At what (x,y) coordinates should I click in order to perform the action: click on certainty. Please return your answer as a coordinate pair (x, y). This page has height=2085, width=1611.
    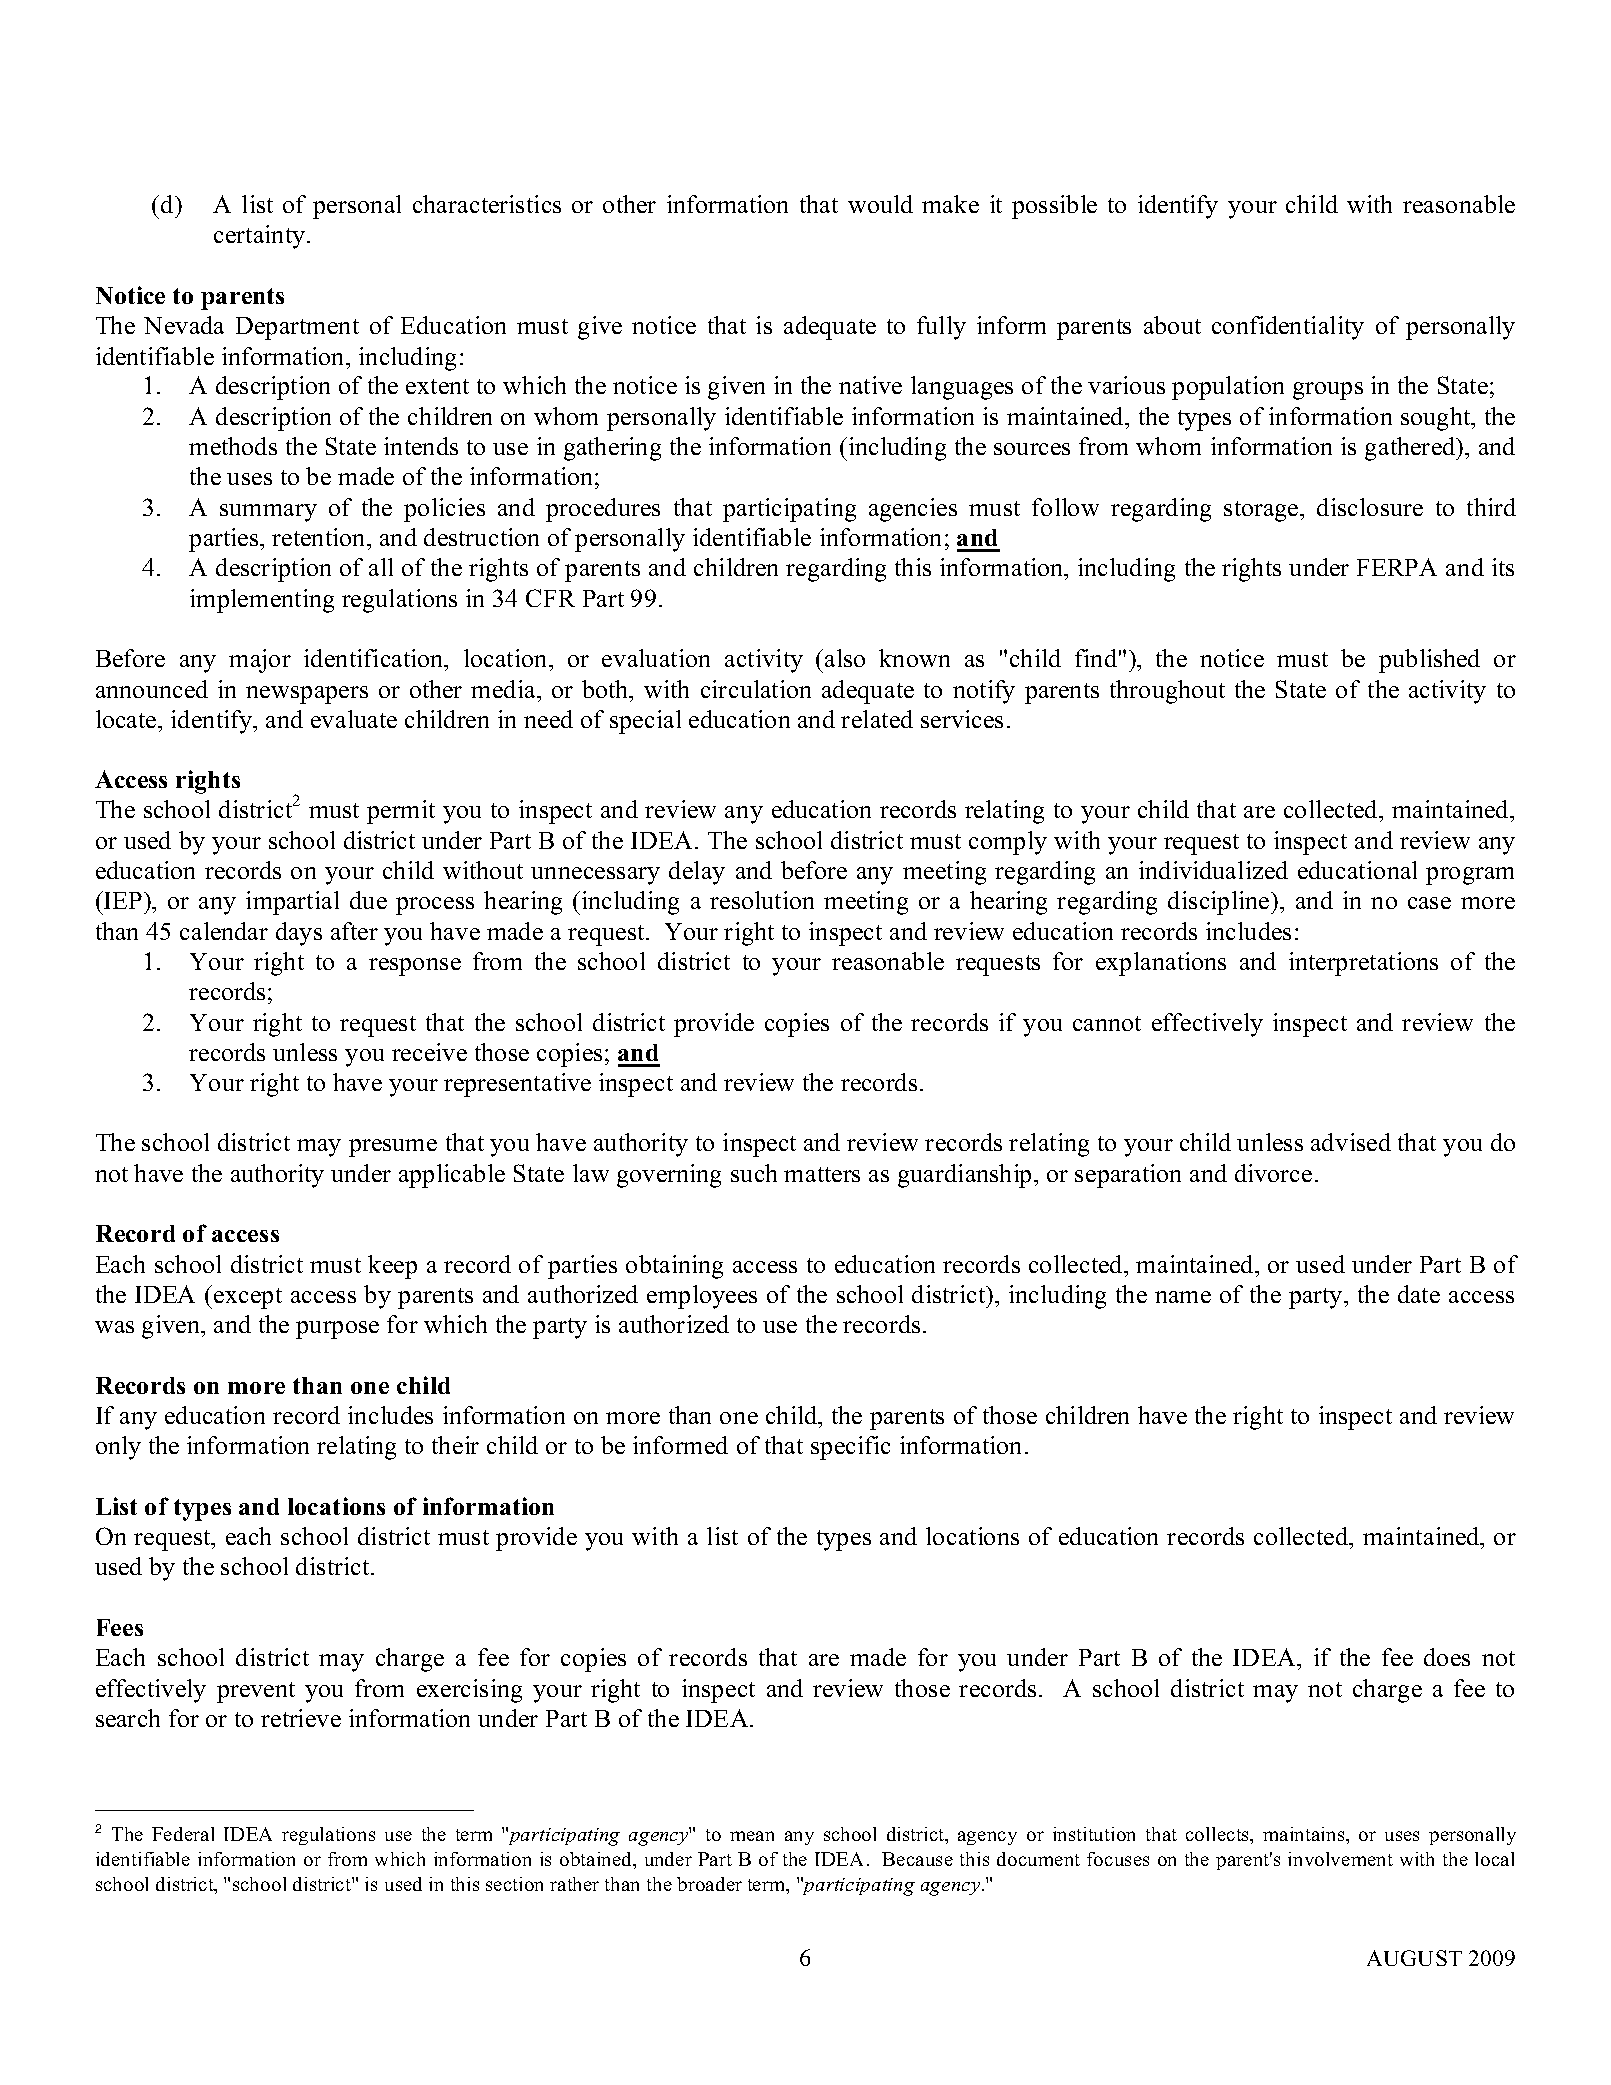
    Looking at the image, I should click on (259, 237).
